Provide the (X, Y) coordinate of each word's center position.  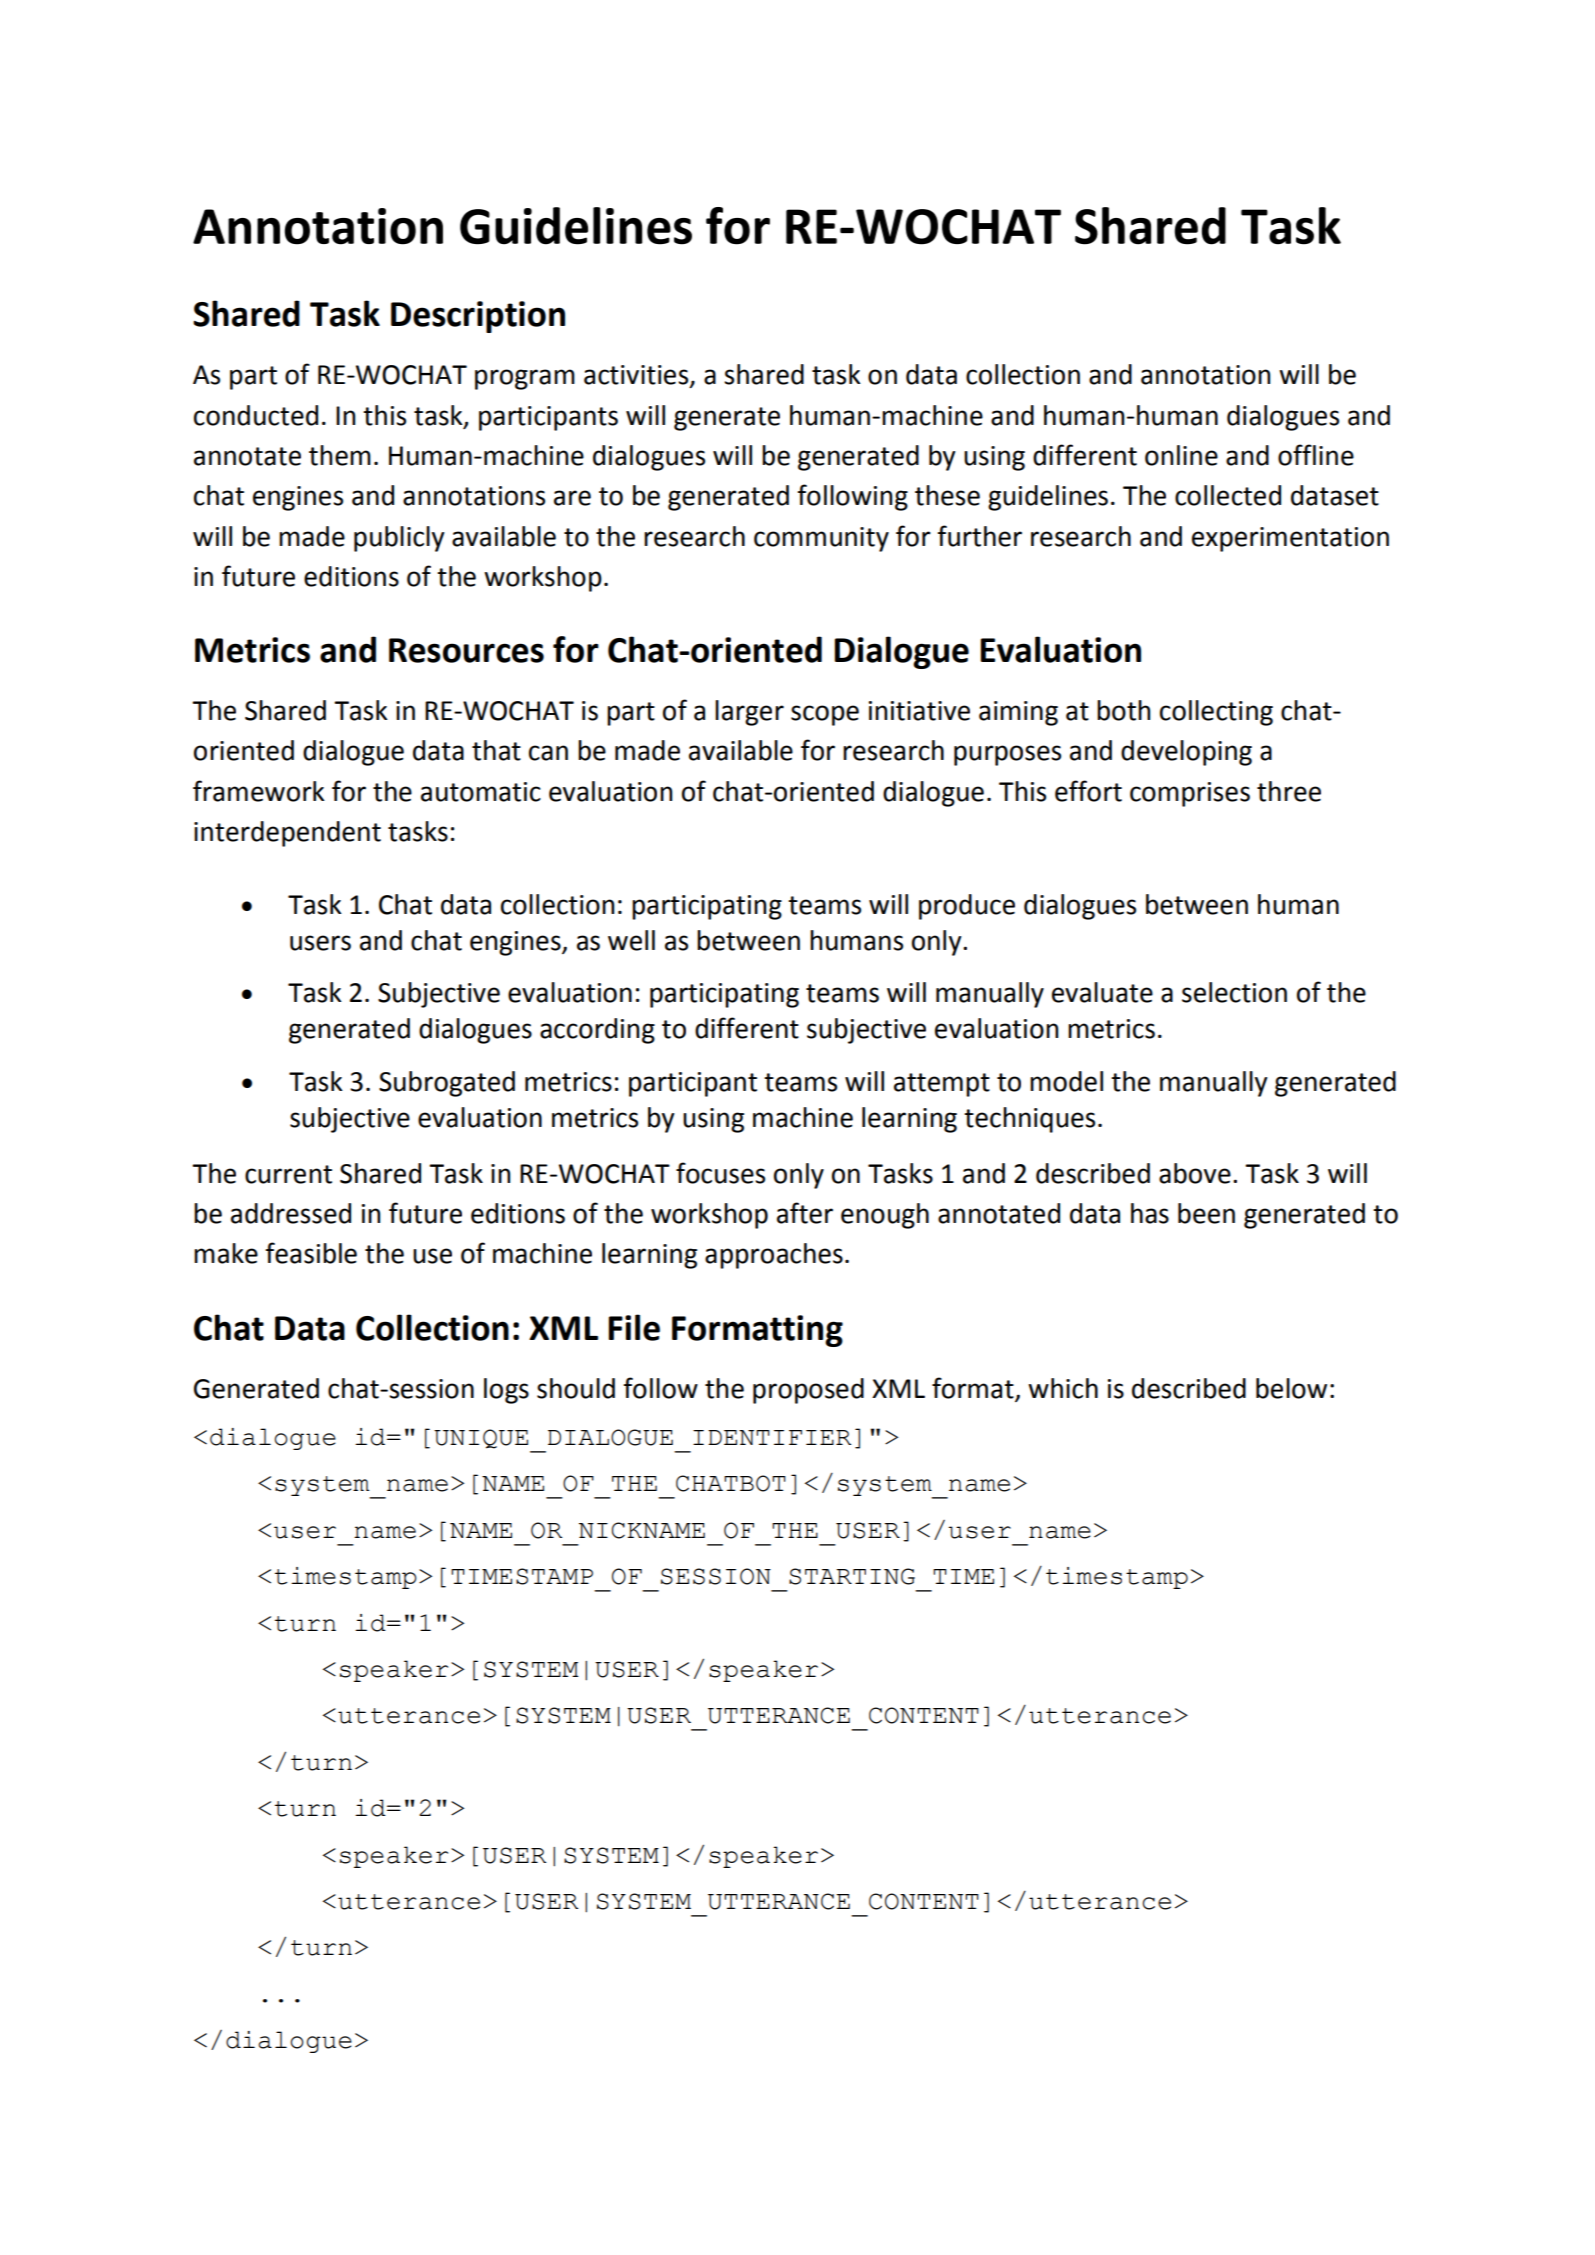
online (1181, 455)
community (821, 539)
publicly (399, 539)
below (1291, 1388)
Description (478, 317)
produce (967, 907)
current (288, 1174)
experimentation (1290, 539)
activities (637, 376)
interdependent (287, 834)
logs (506, 1391)
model (1066, 1081)
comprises (1190, 794)
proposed (808, 1391)
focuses (720, 1173)
